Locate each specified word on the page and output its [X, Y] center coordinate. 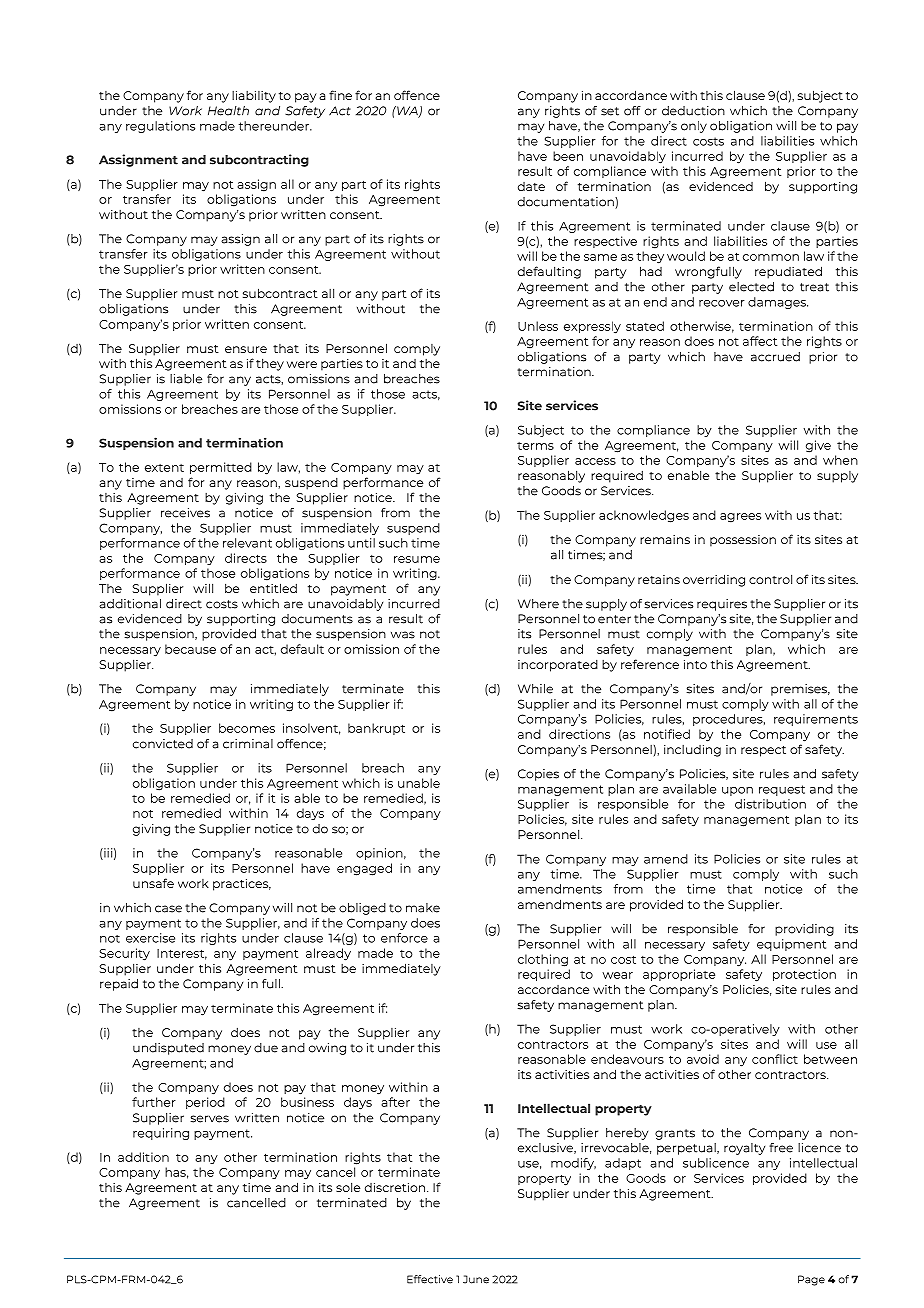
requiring [161, 1134]
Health [228, 111]
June [476, 1279]
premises [800, 690]
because [190, 649]
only [694, 127]
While [535, 689]
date [531, 186]
